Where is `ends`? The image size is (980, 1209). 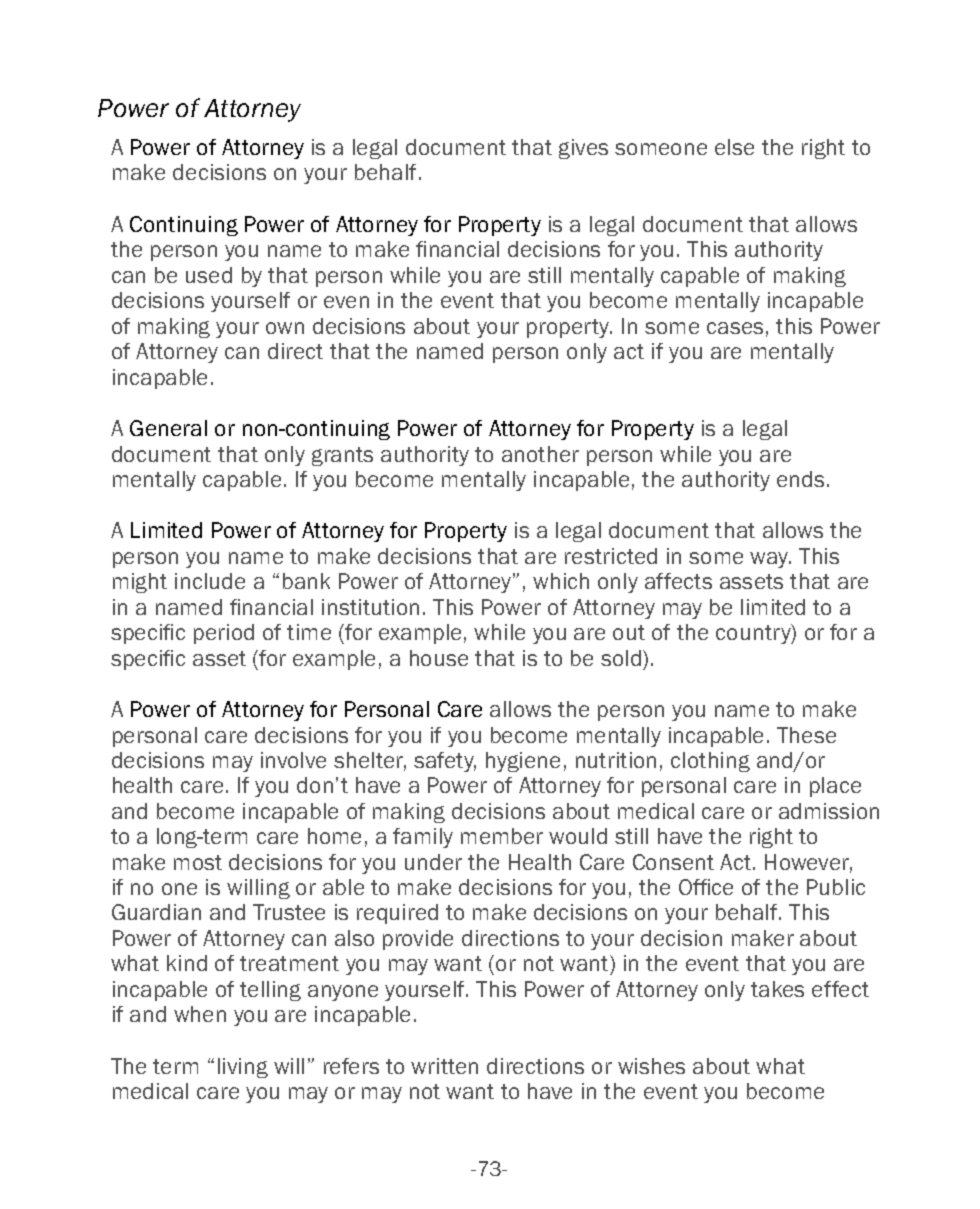 ends is located at coordinates (800, 479).
